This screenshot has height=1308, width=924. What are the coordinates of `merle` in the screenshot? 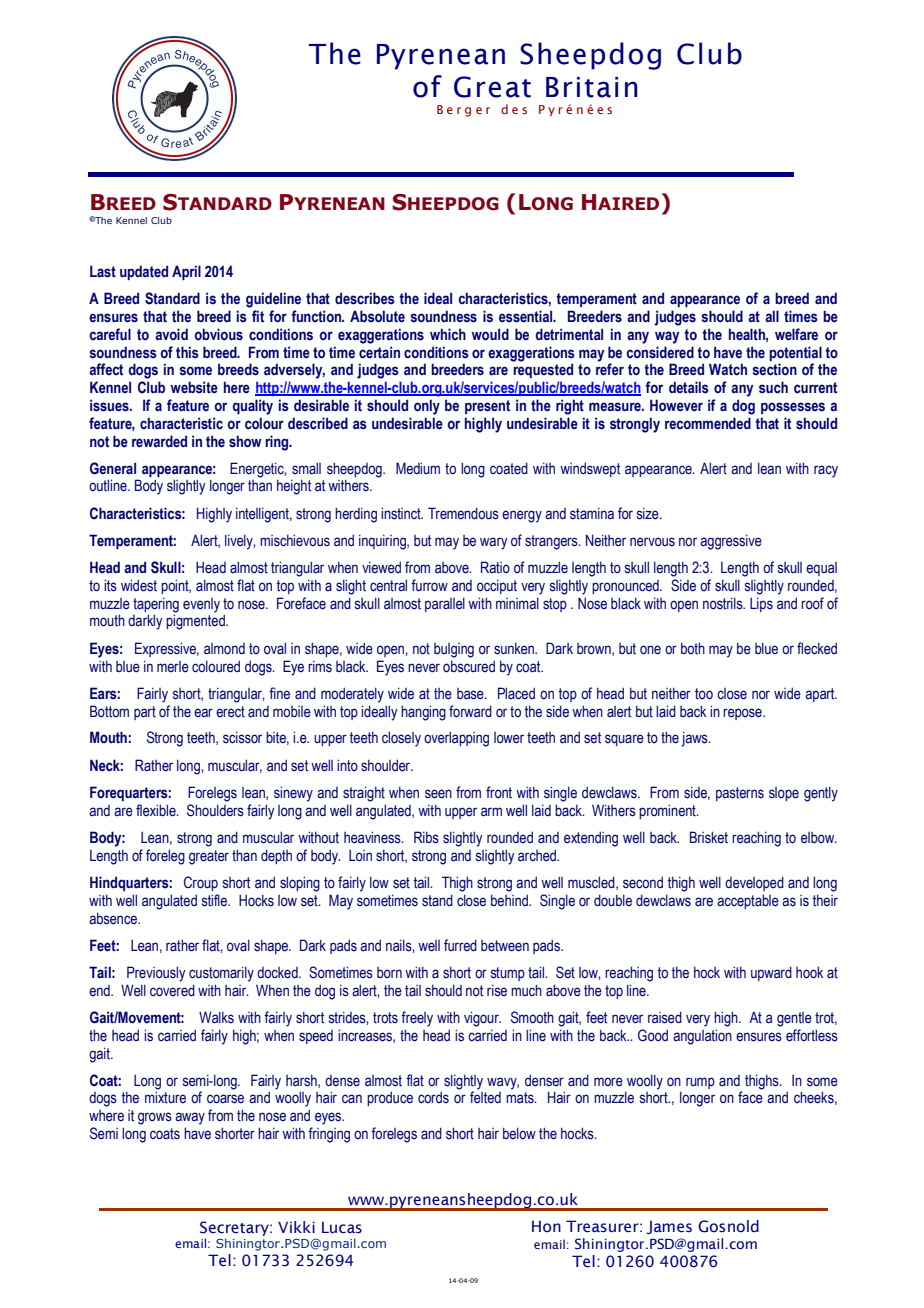 It's located at (173, 667).
